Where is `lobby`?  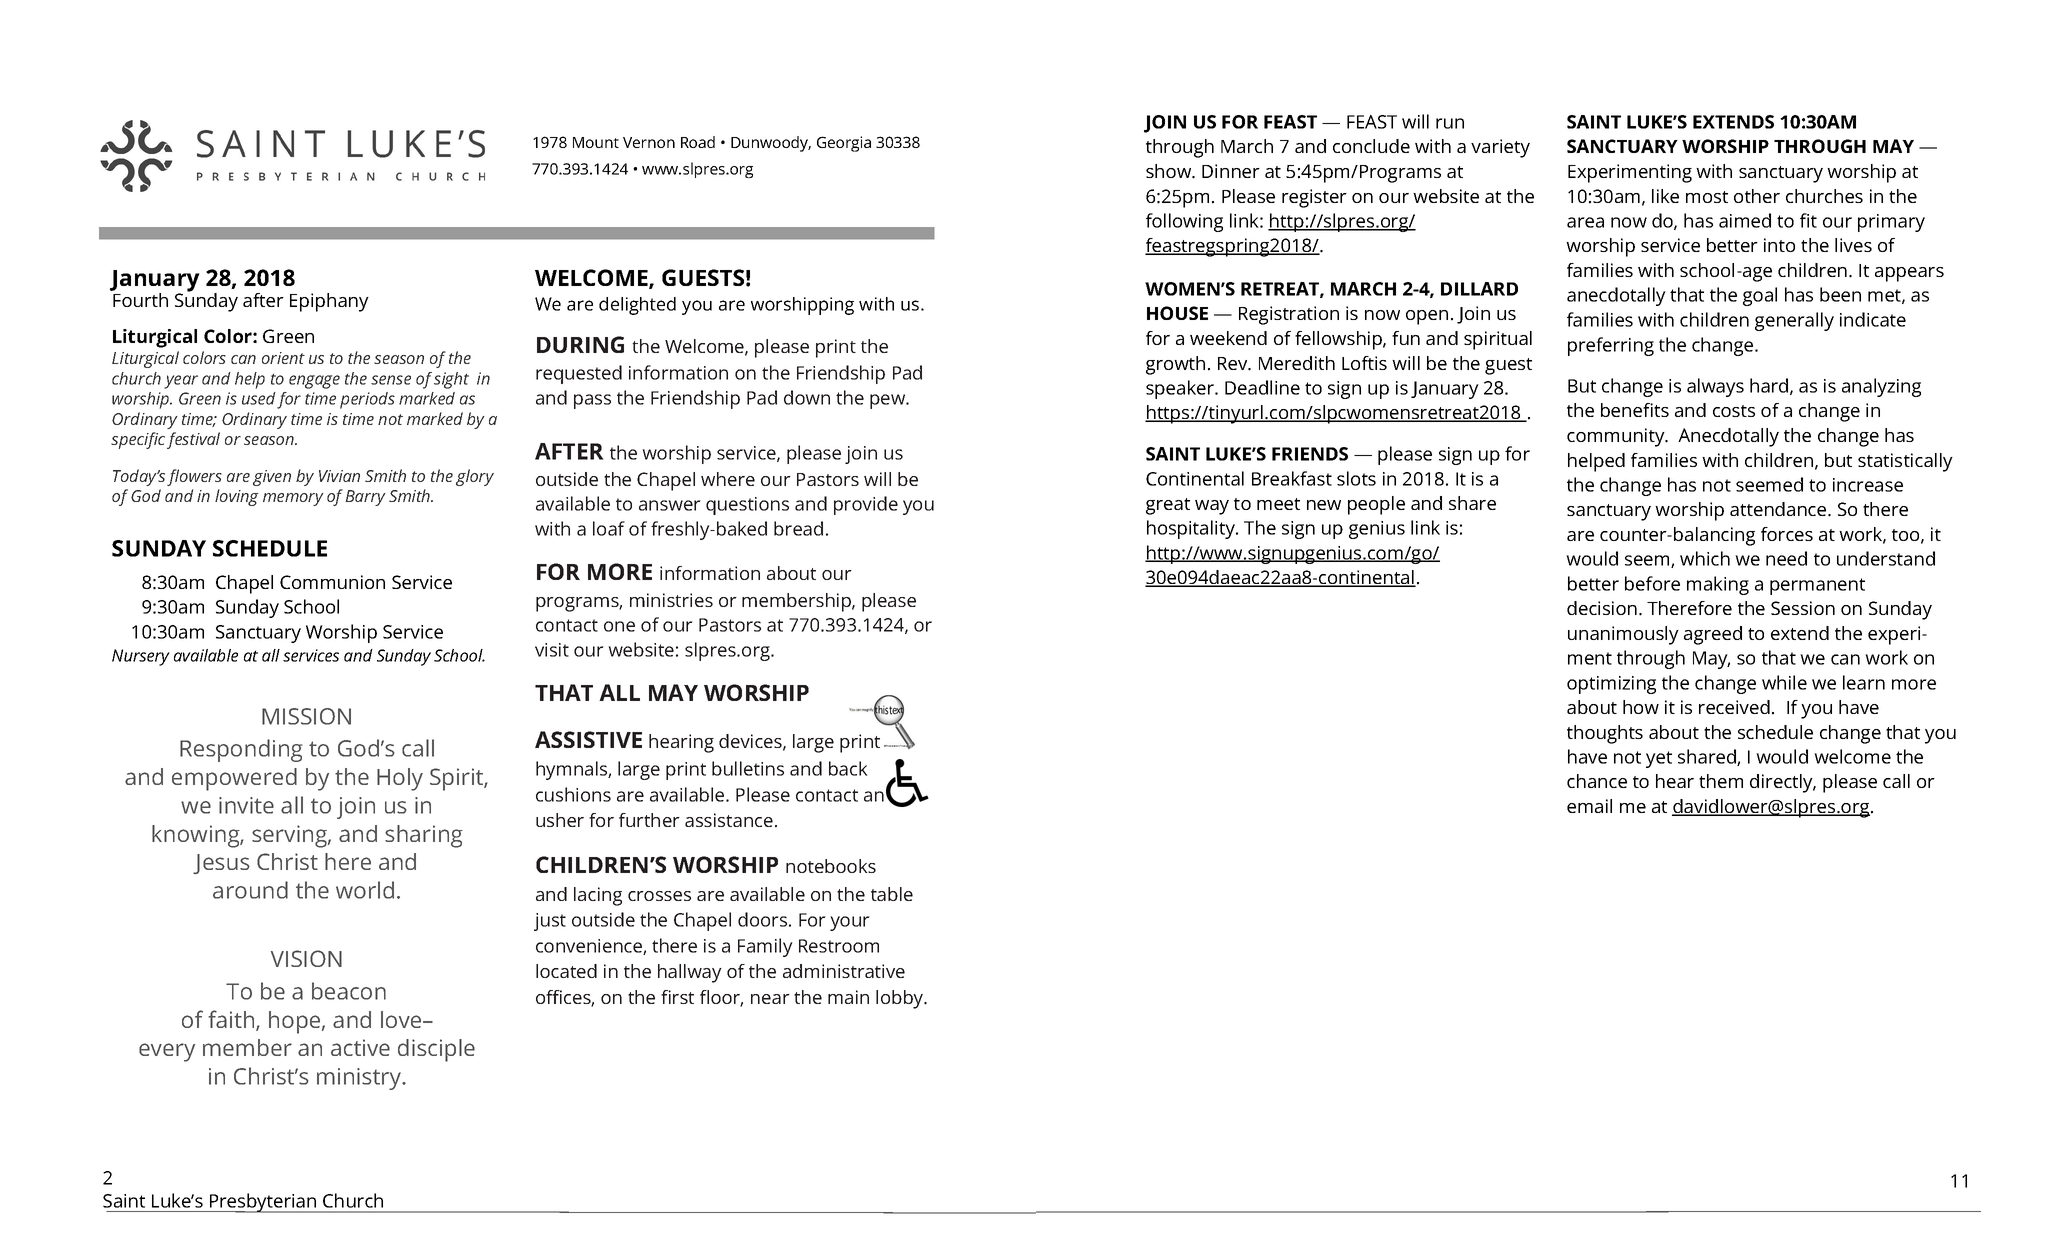
lobby is located at coordinates (901, 999).
